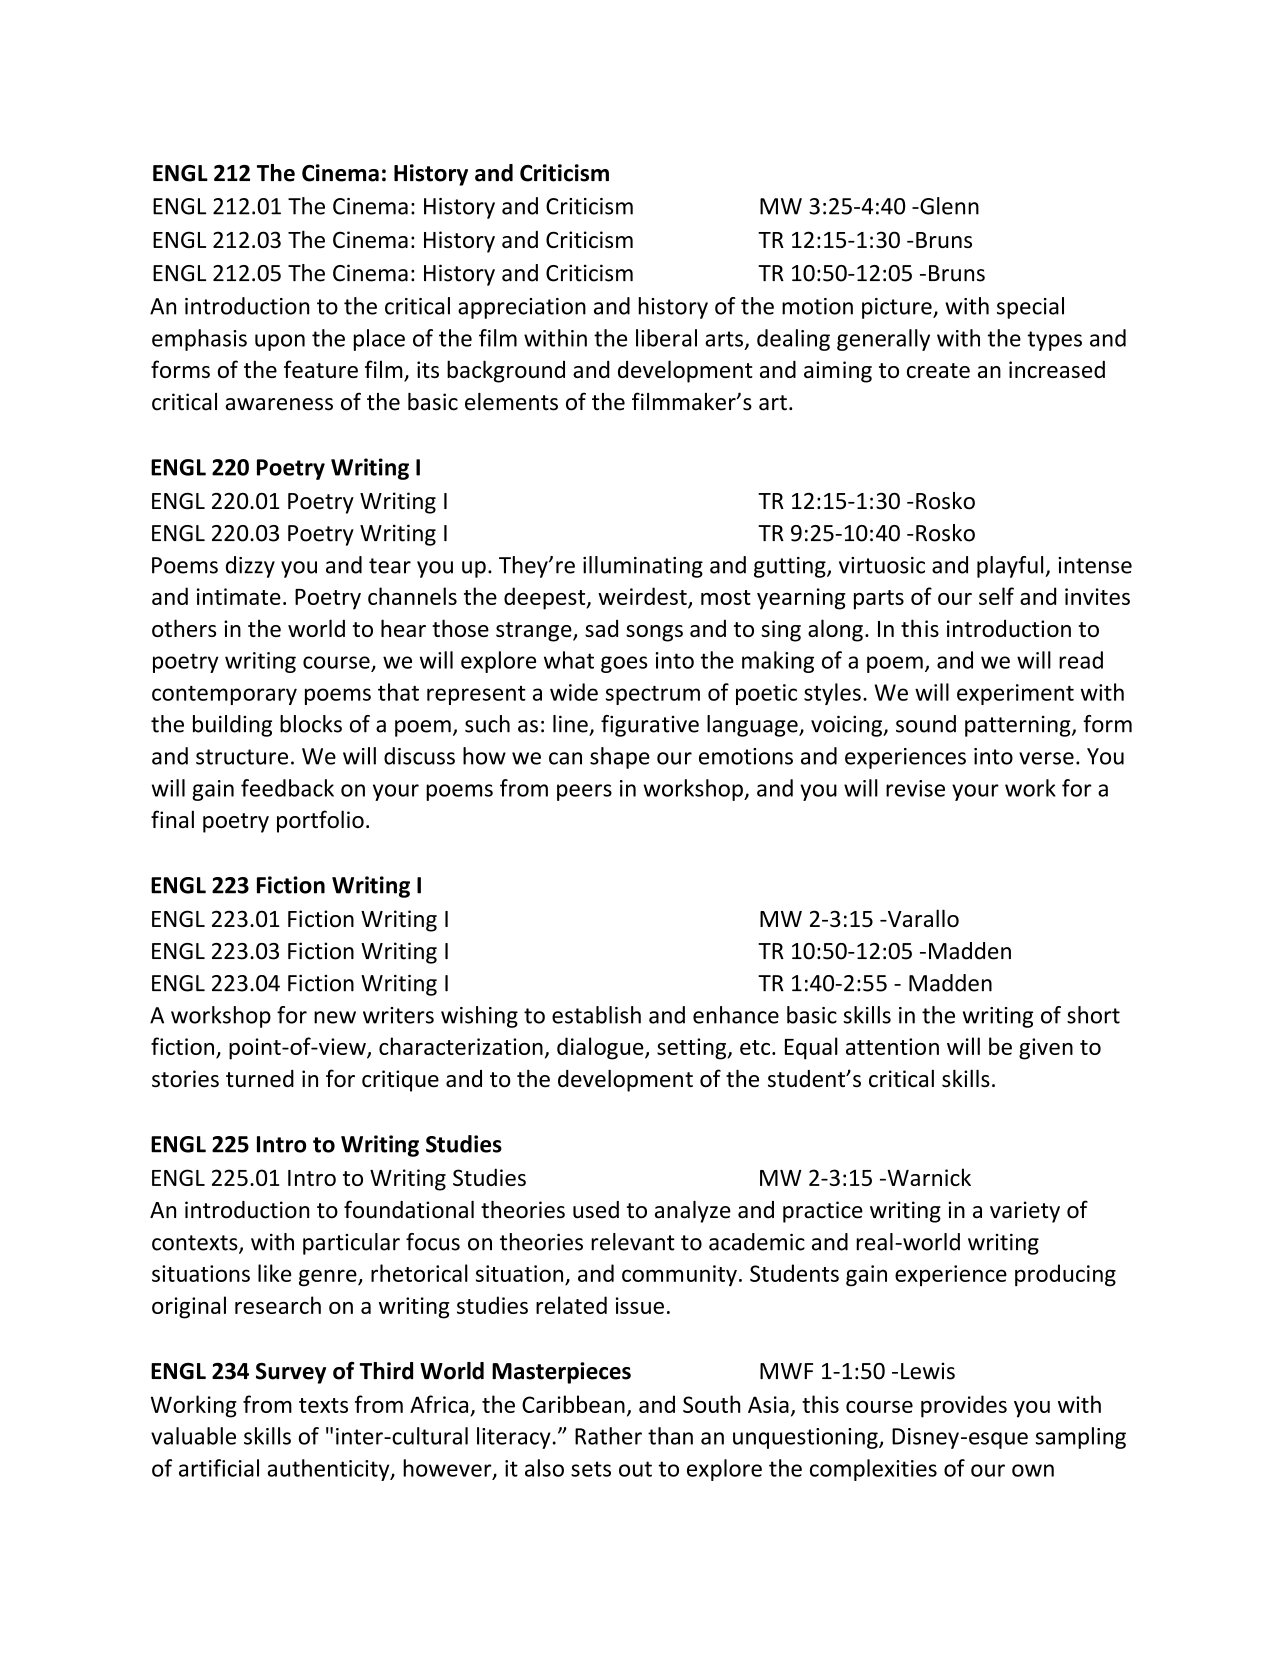  Describe the element at coordinates (915, 788) in the document. I see `revise` at that location.
